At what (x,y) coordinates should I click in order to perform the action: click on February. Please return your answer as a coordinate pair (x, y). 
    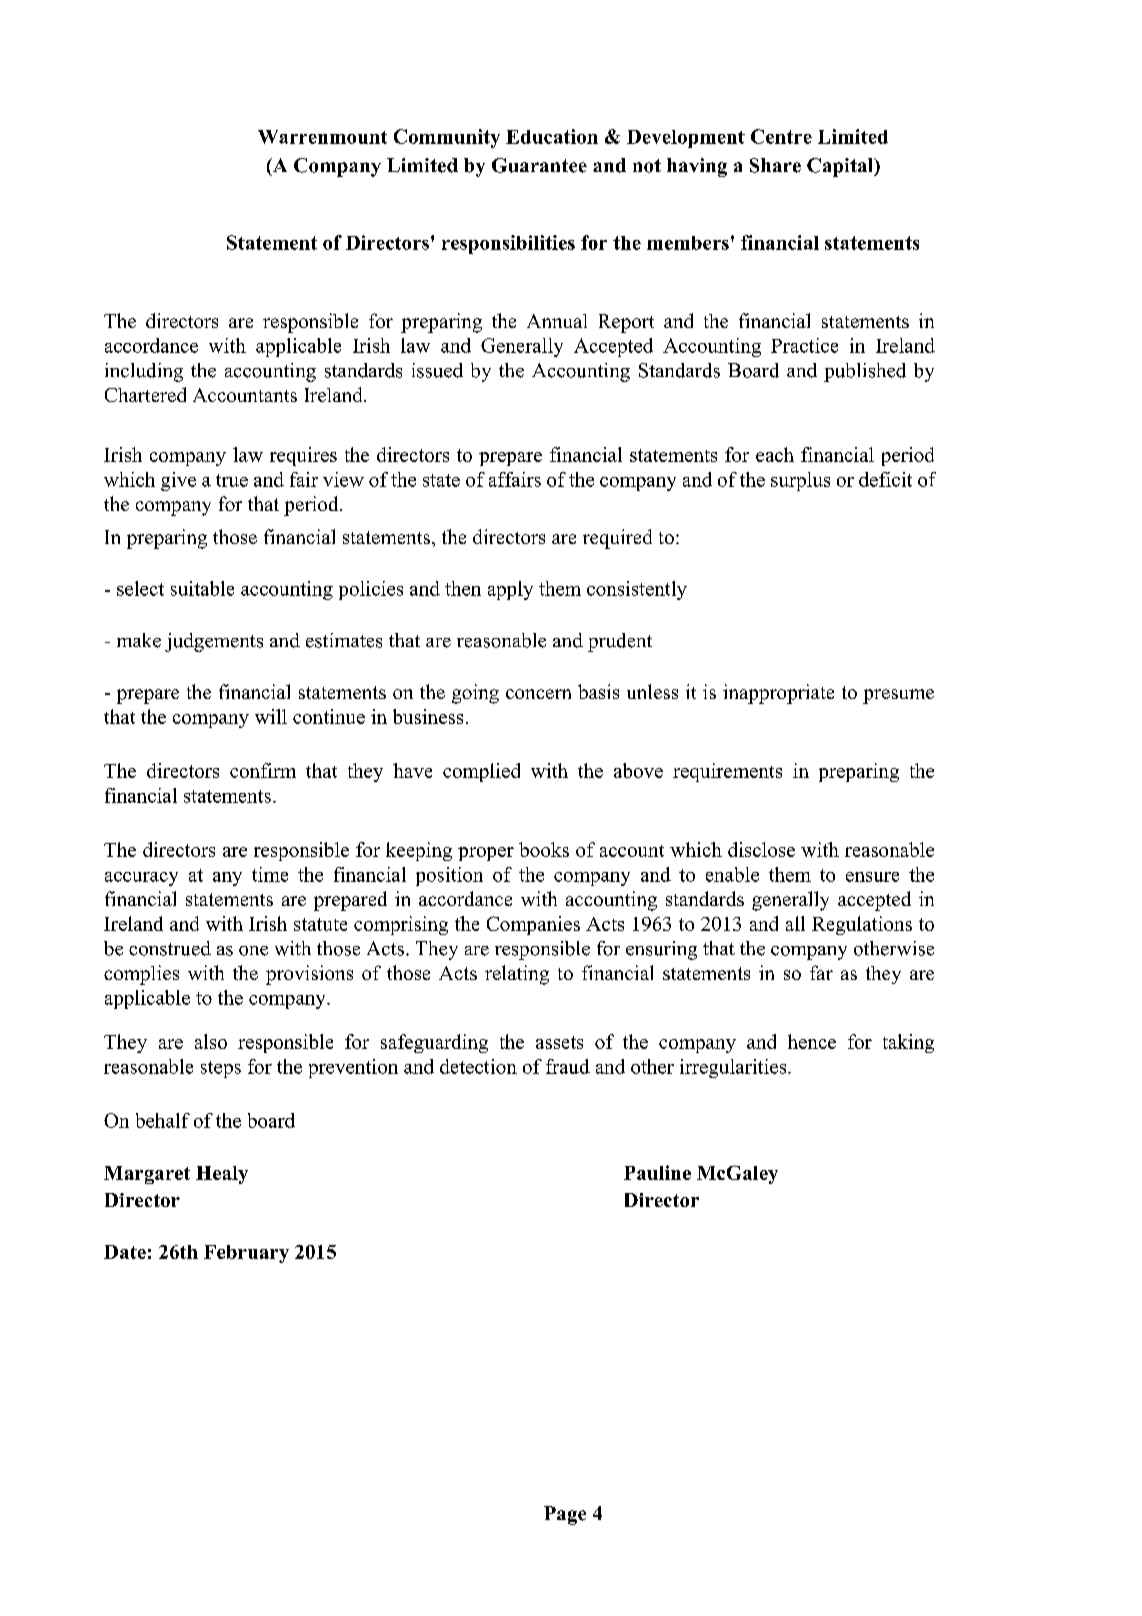
    Looking at the image, I should click on (246, 1254).
